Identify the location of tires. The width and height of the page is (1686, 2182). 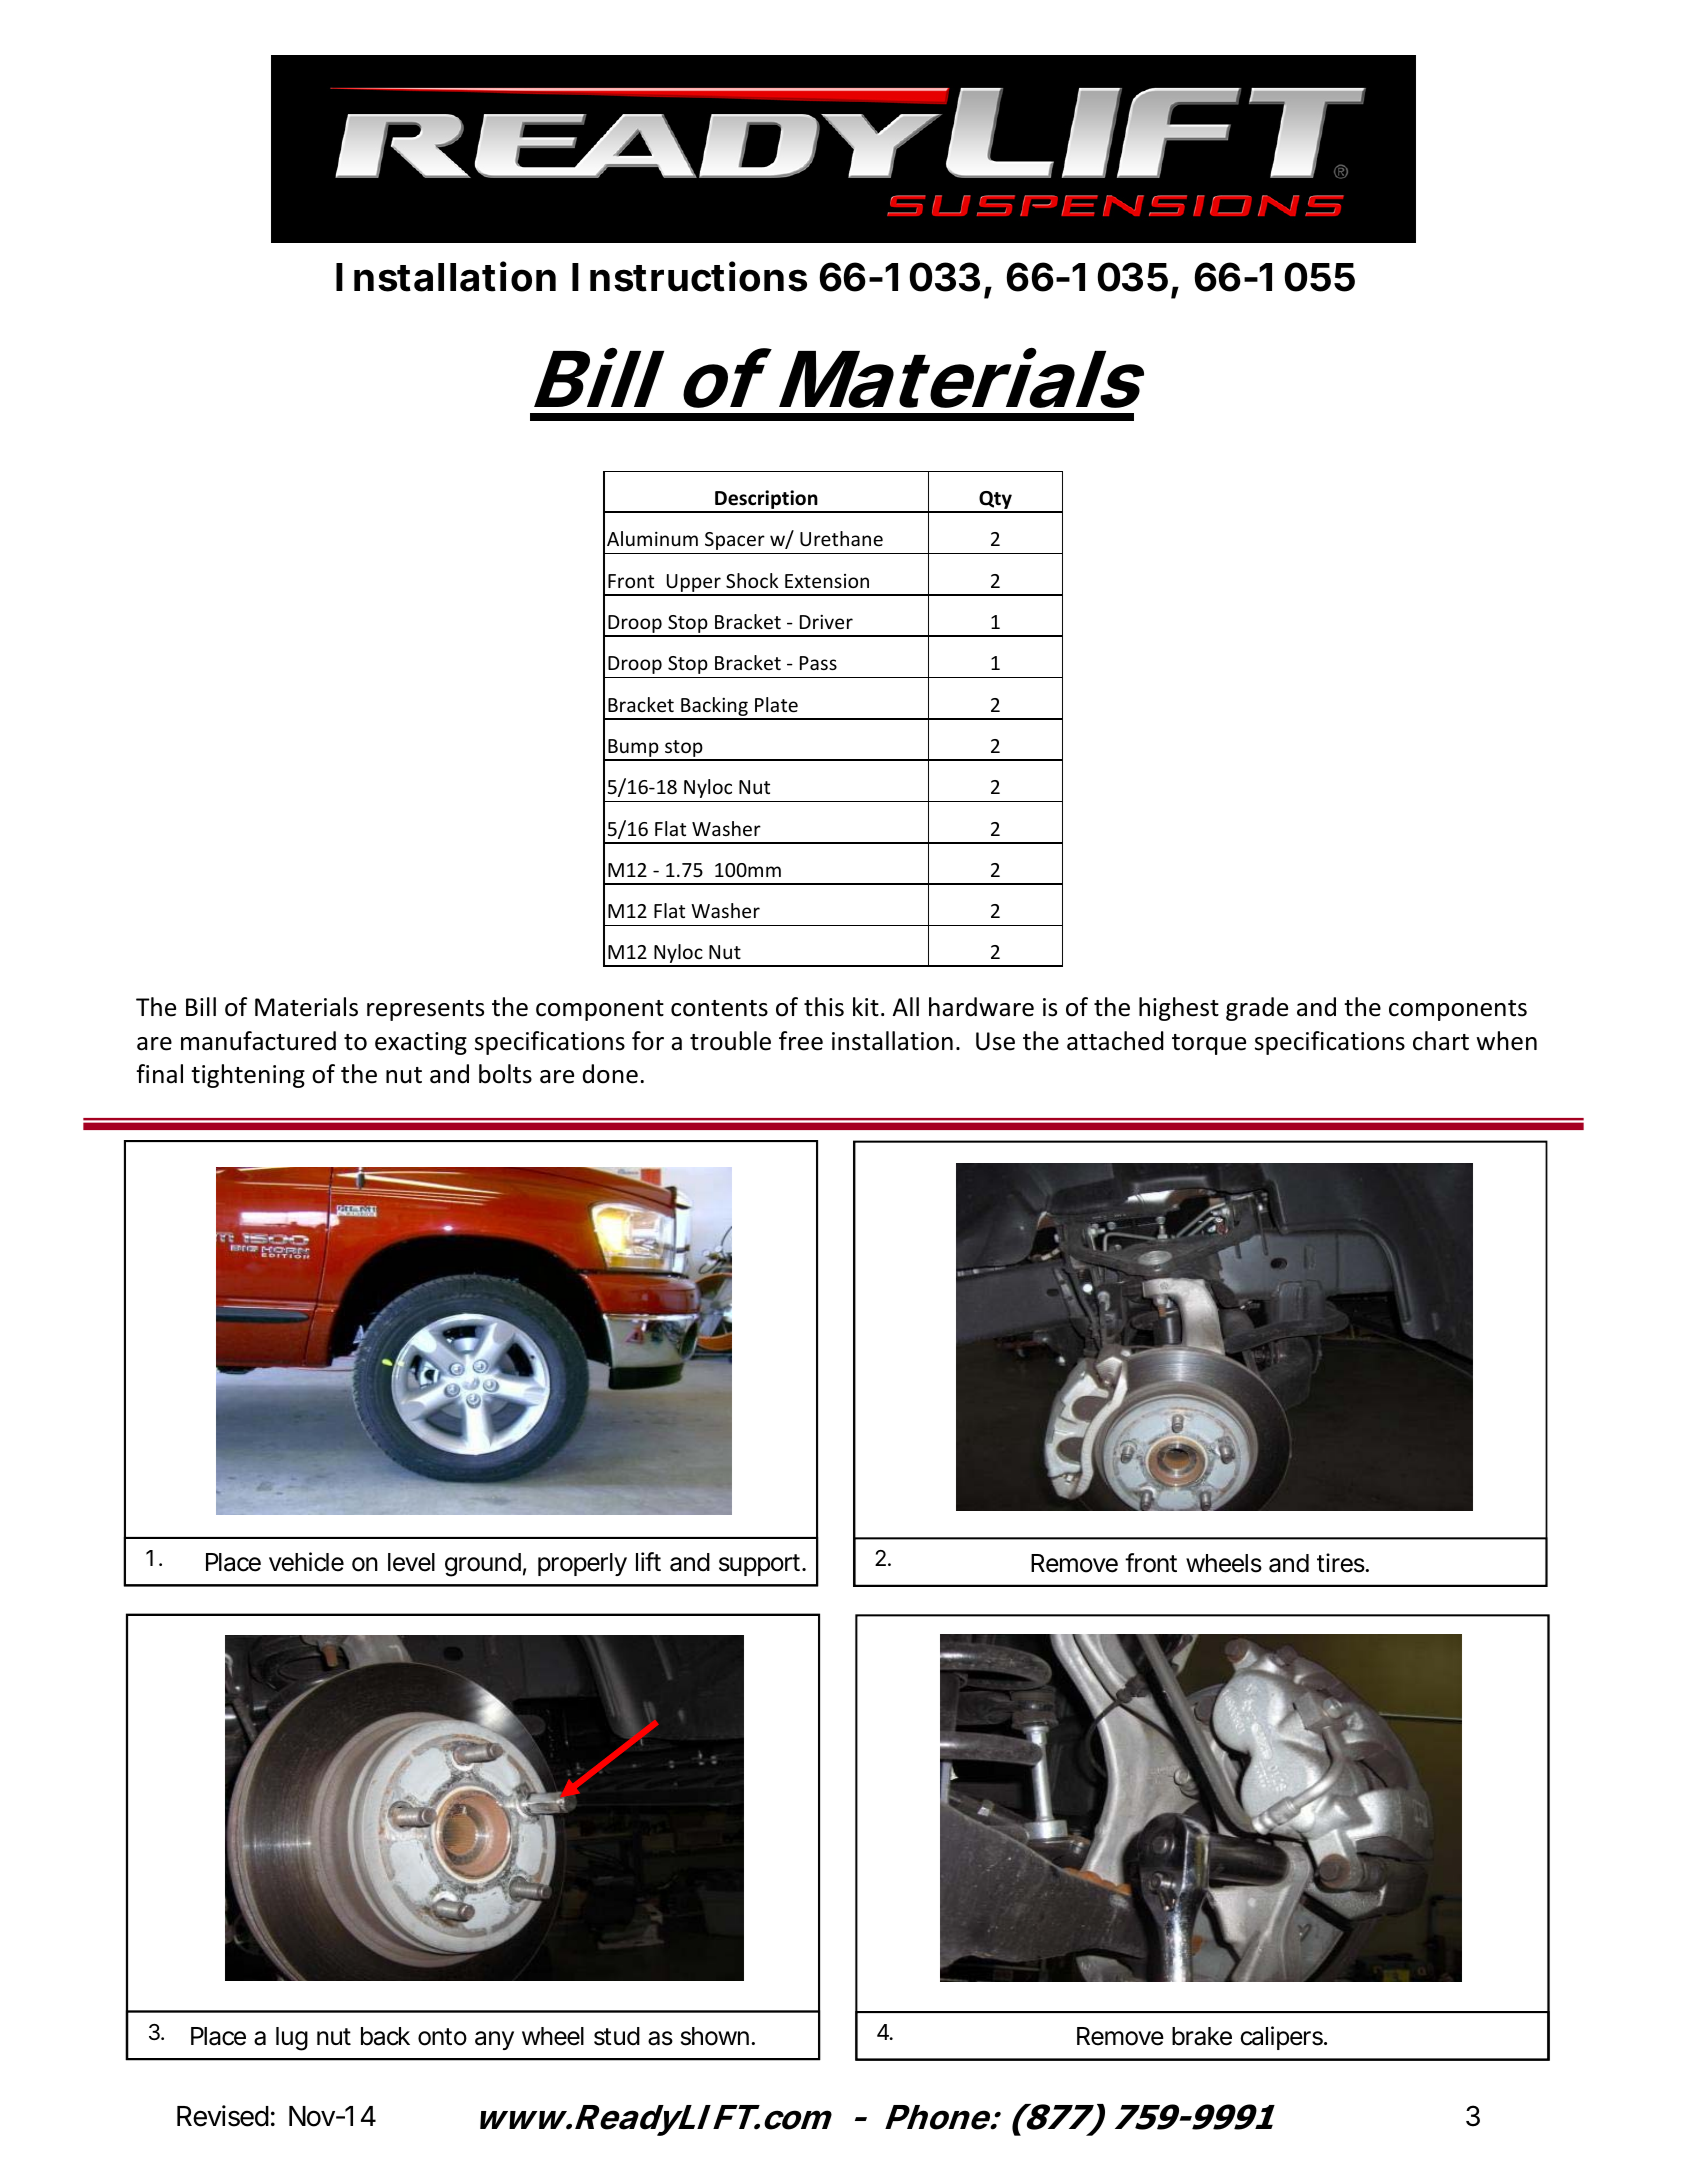
(1343, 1563).
